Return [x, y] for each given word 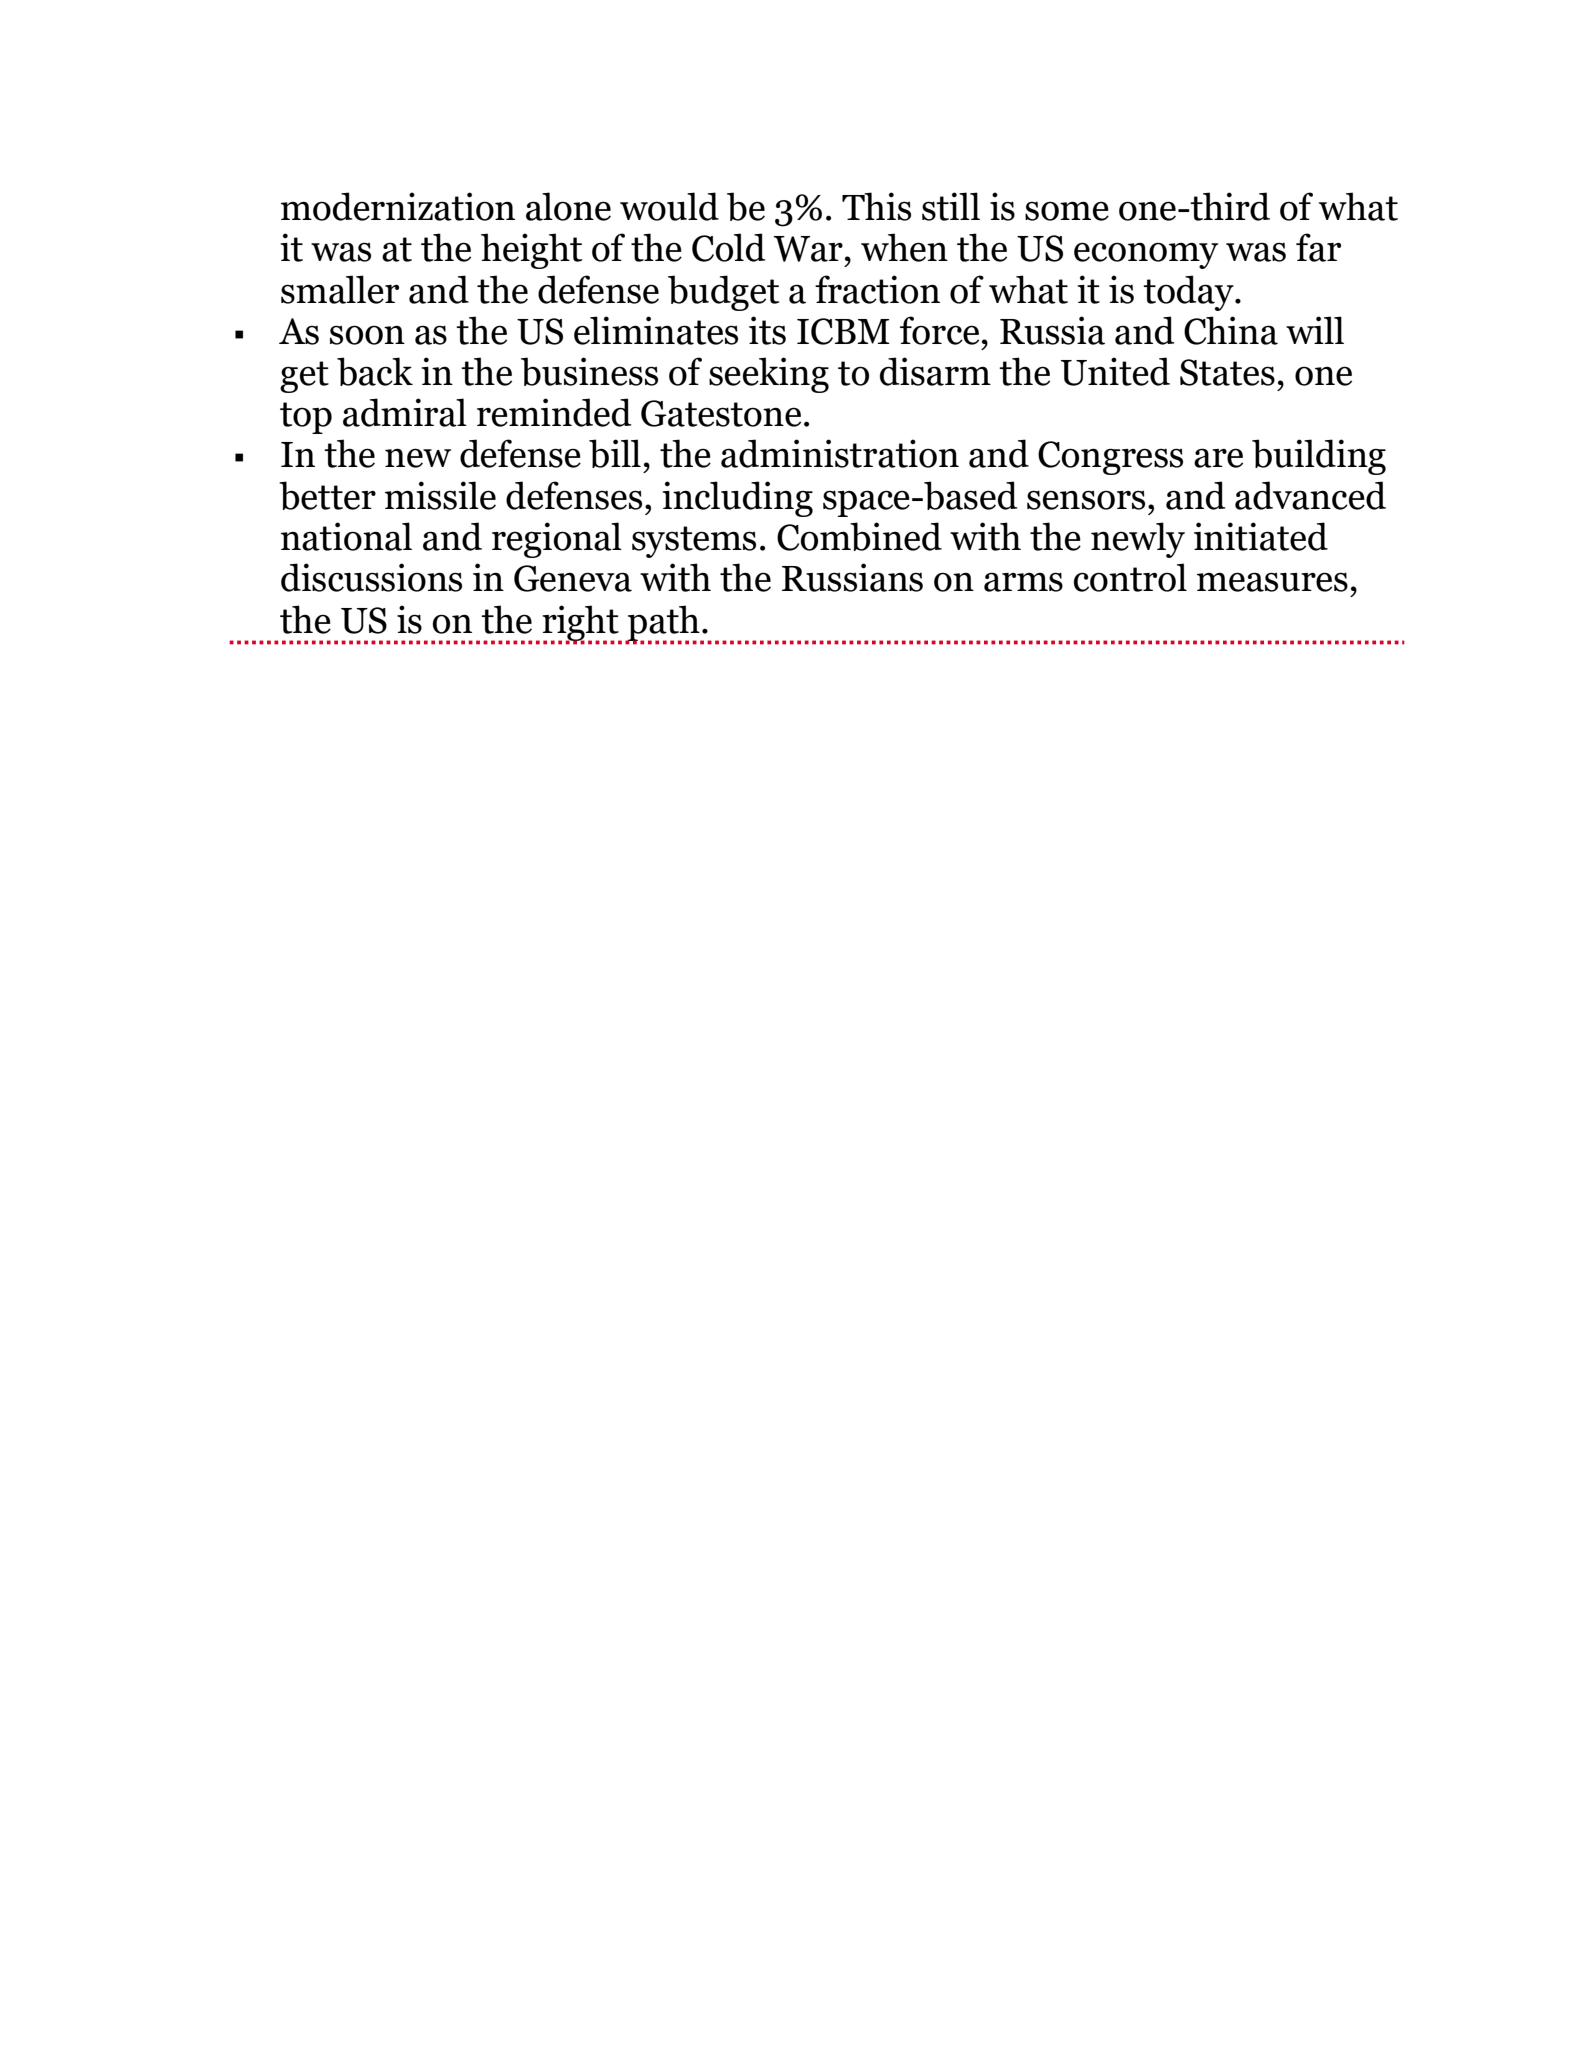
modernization [398, 206]
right [581, 624]
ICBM [843, 331]
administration [840, 453]
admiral [405, 412]
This [876, 206]
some [1067, 211]
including [737, 499]
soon [367, 335]
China [1231, 330]
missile [440, 495]
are [1218, 458]
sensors [1086, 500]
